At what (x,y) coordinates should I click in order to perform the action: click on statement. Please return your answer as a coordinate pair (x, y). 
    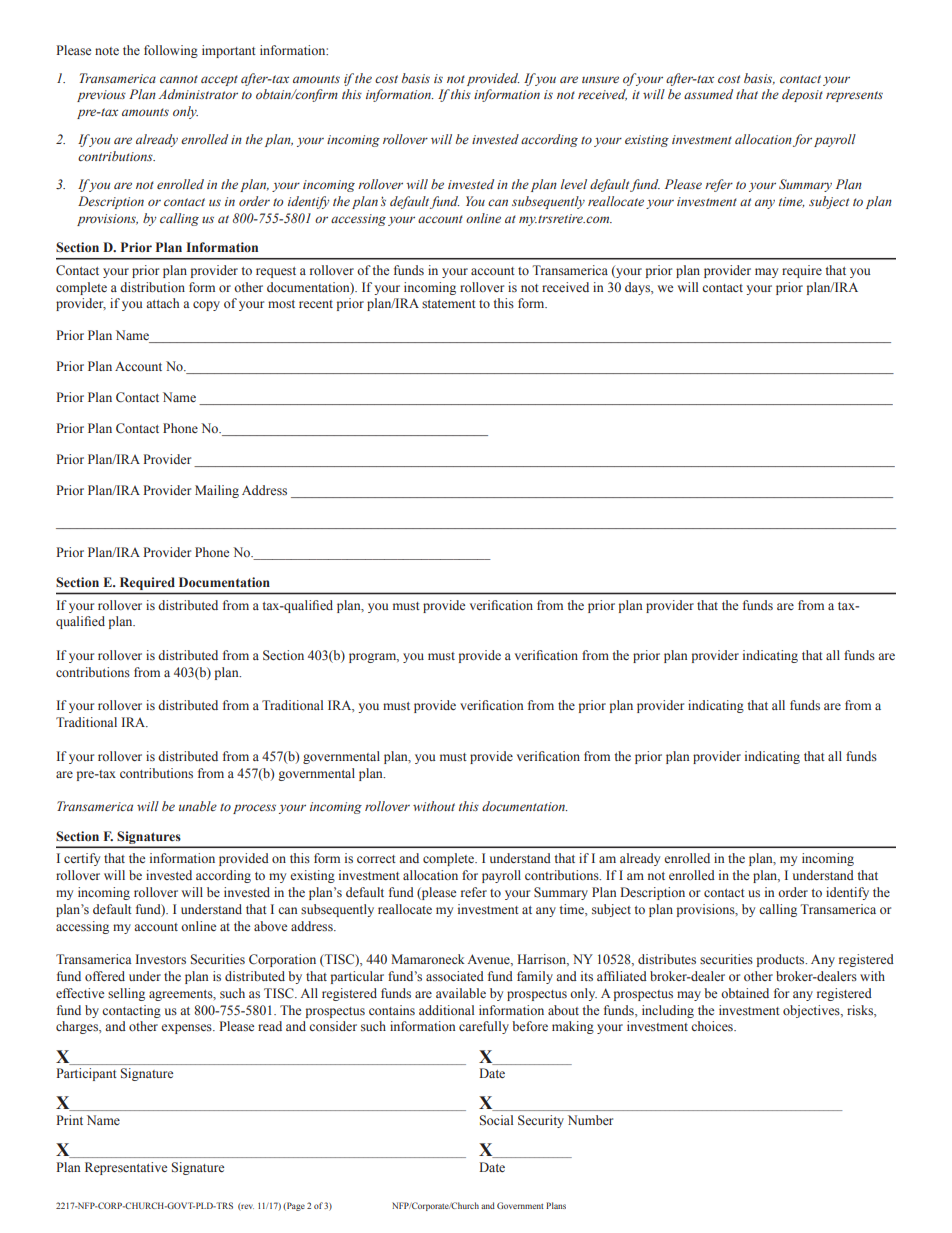
    Looking at the image, I should click on (449, 304).
